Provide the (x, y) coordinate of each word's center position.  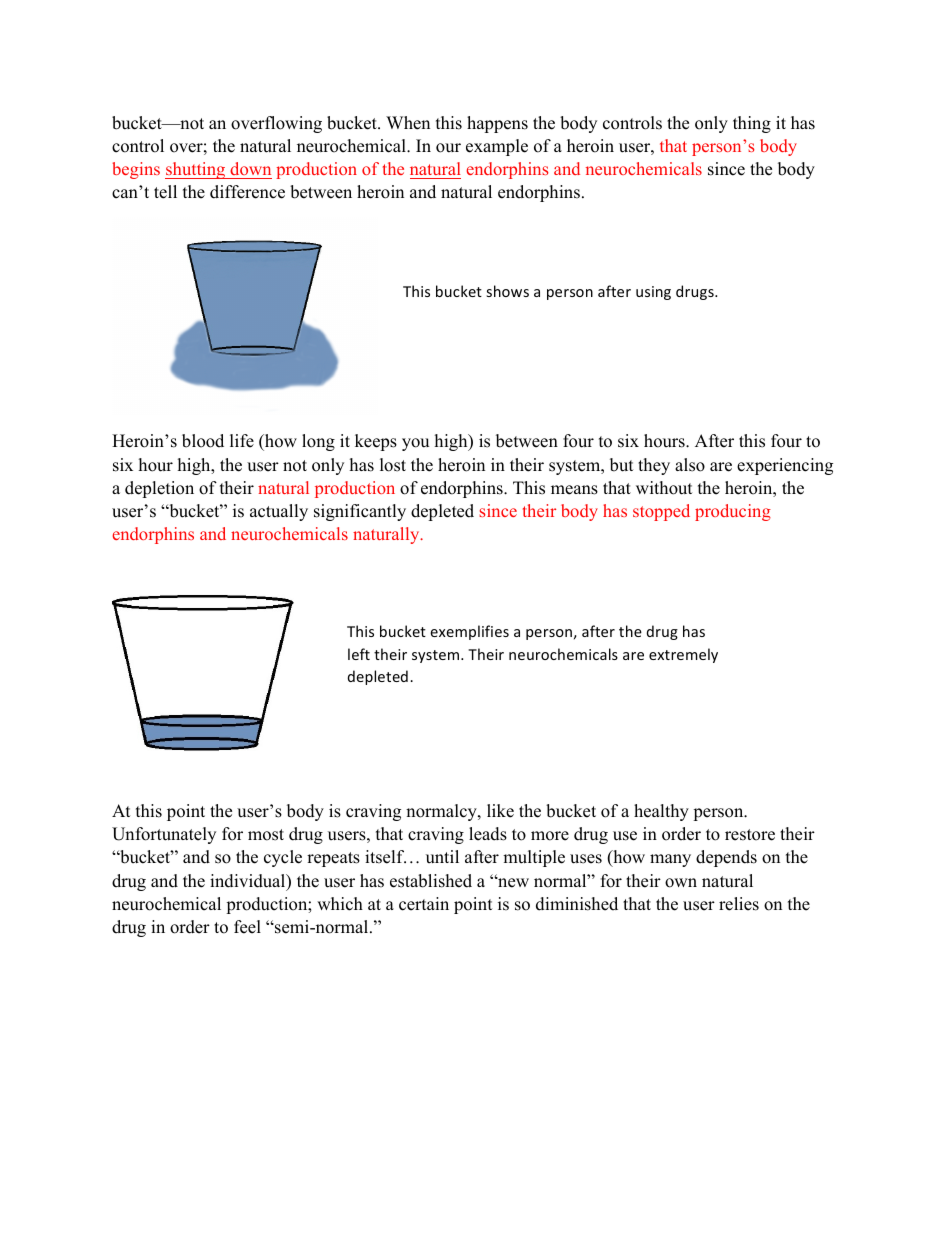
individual (249, 882)
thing (752, 124)
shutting (196, 170)
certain (424, 904)
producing (733, 512)
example (497, 147)
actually (279, 512)
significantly (360, 512)
